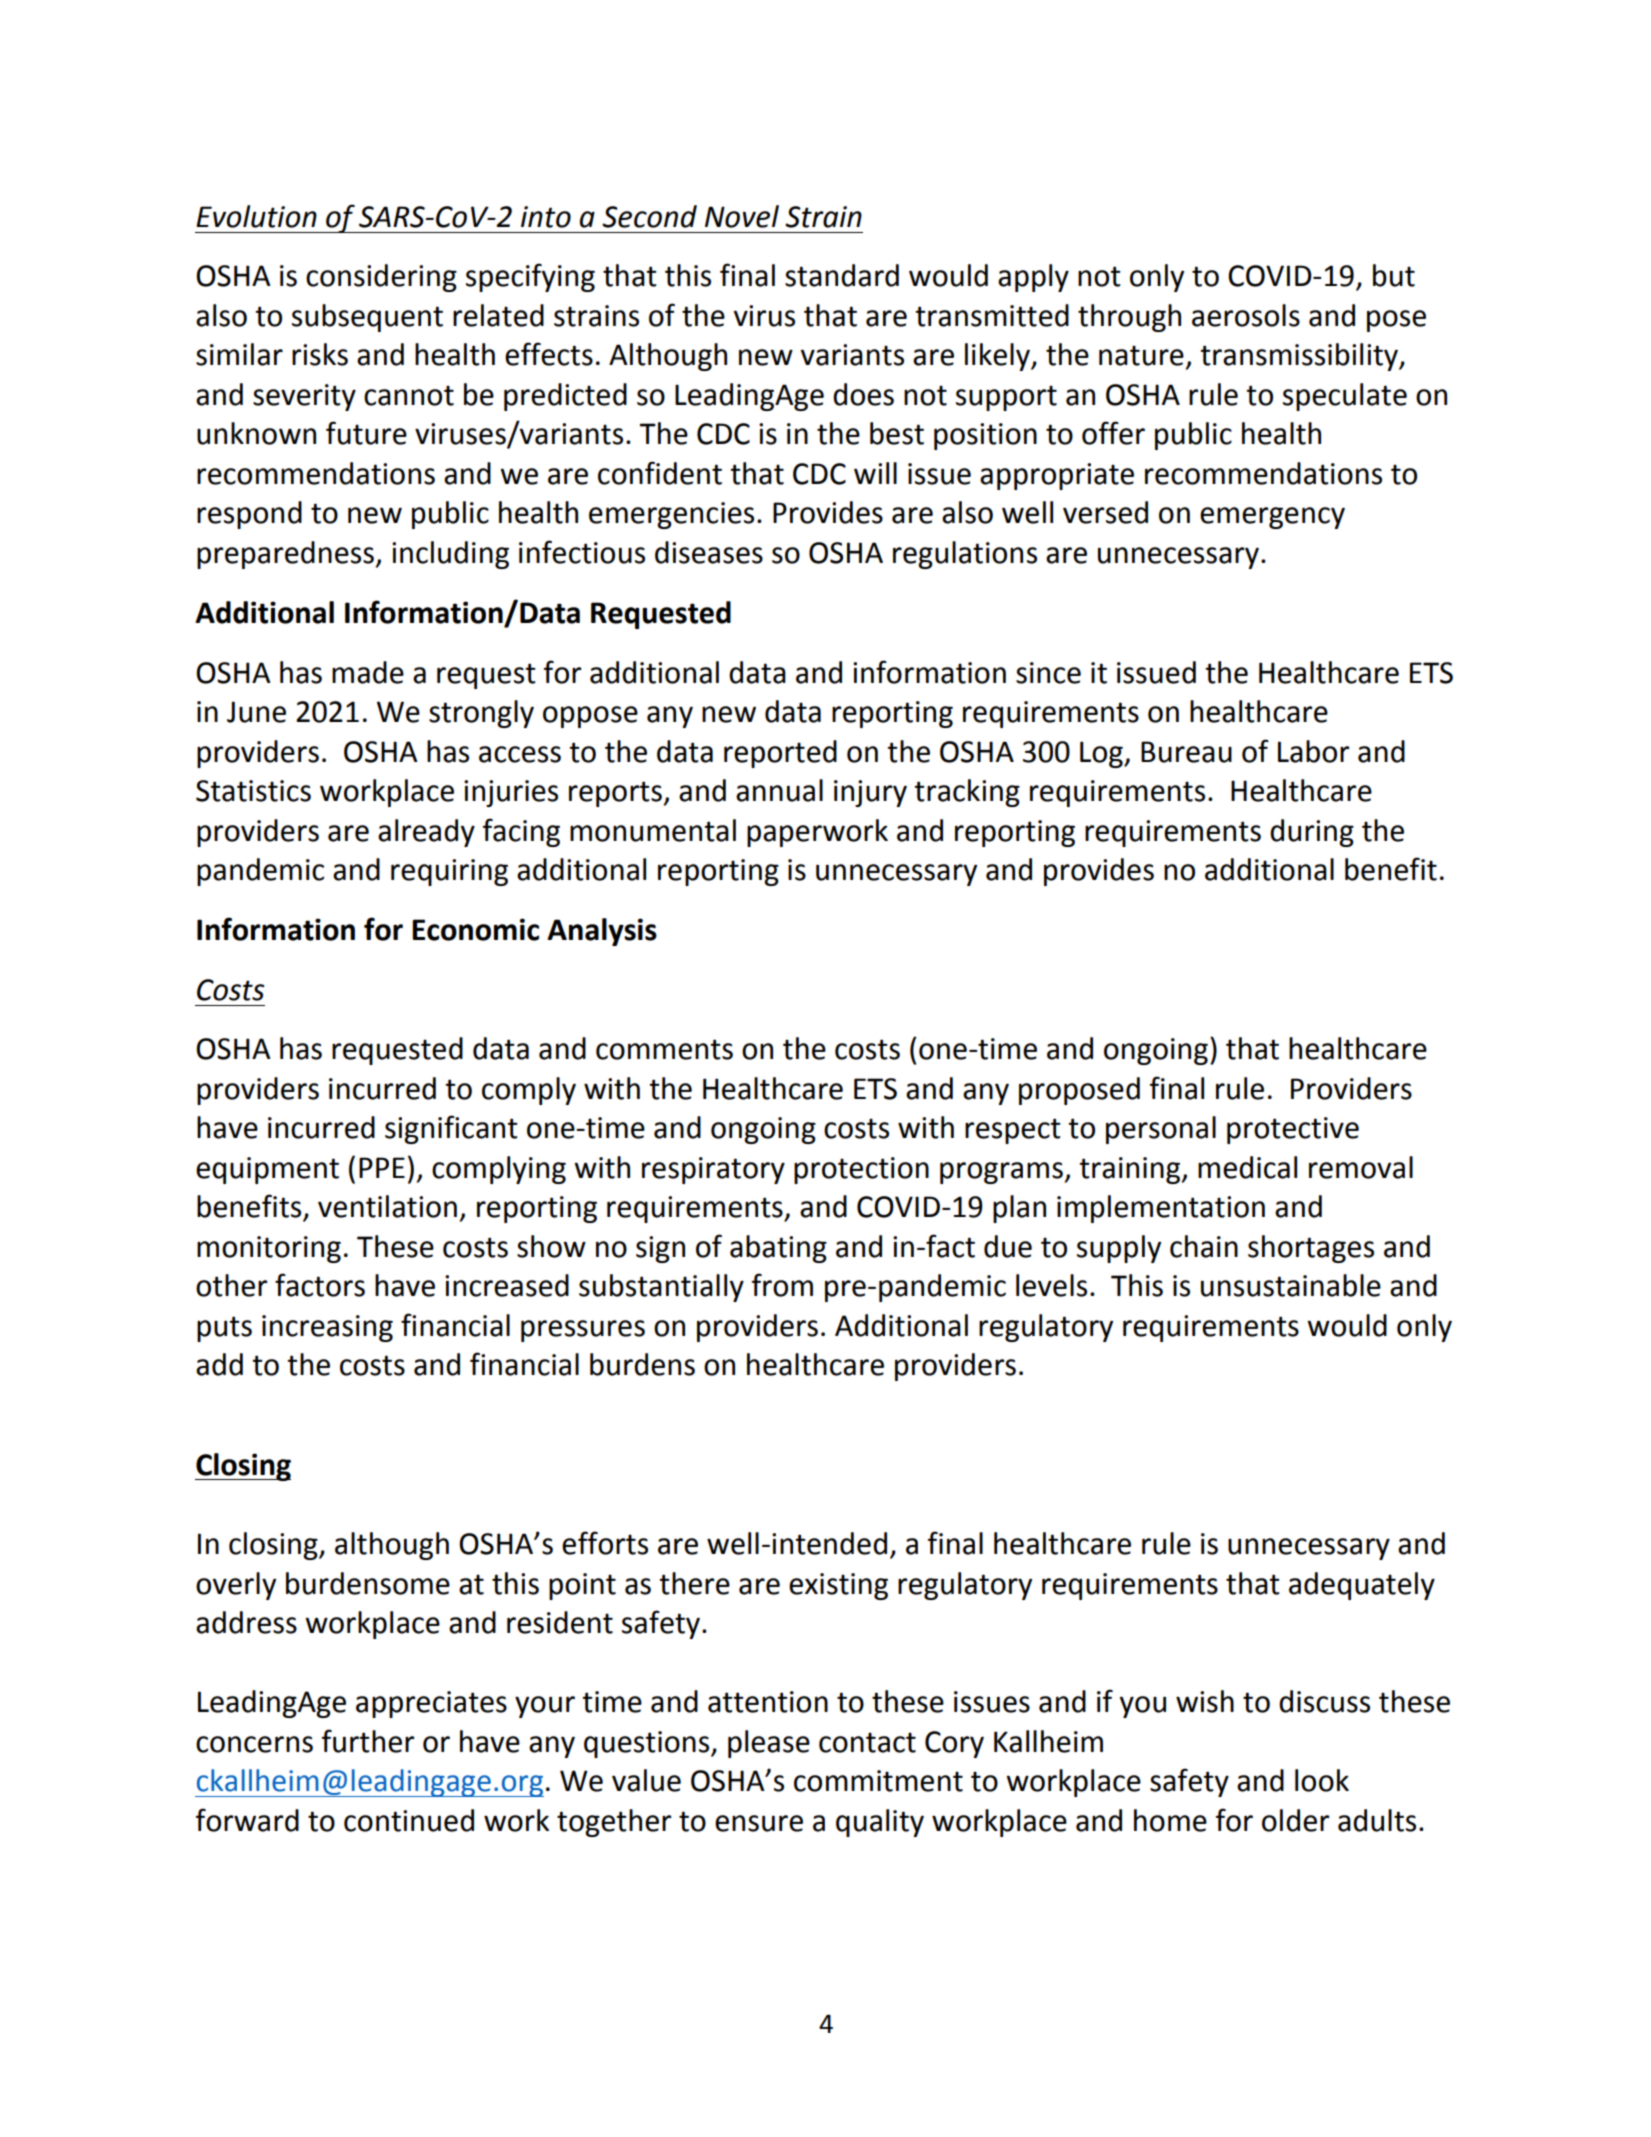 This document has width=1651, height=2137. What do you see at coordinates (780, 754) in the document?
I see `reported` at bounding box center [780, 754].
